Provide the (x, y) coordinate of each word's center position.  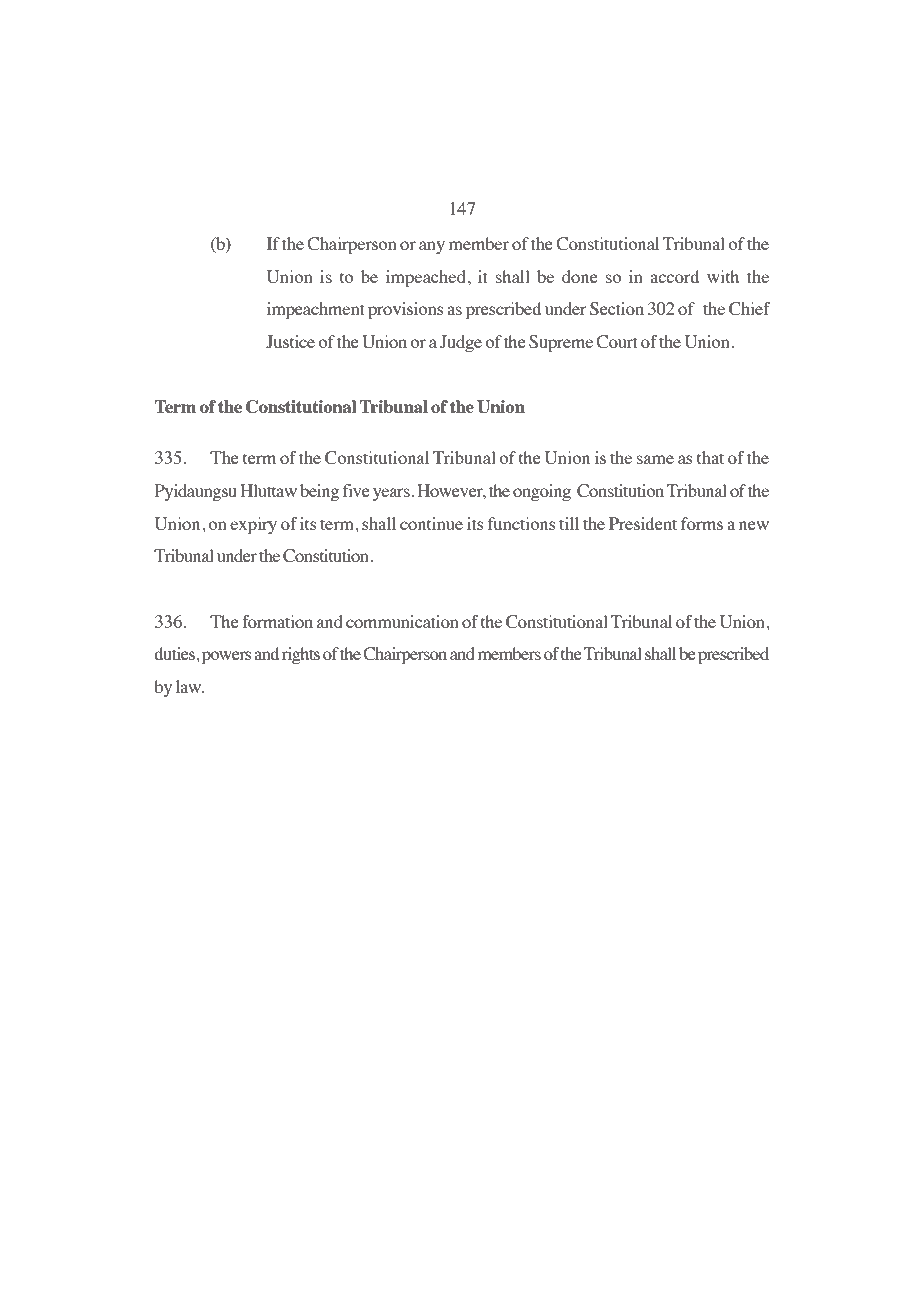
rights (301, 655)
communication (402, 621)
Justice (290, 342)
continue (431, 523)
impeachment (316, 310)
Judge (461, 343)
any (432, 247)
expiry (253, 525)
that (710, 457)
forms (702, 523)
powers (227, 657)
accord (674, 276)
